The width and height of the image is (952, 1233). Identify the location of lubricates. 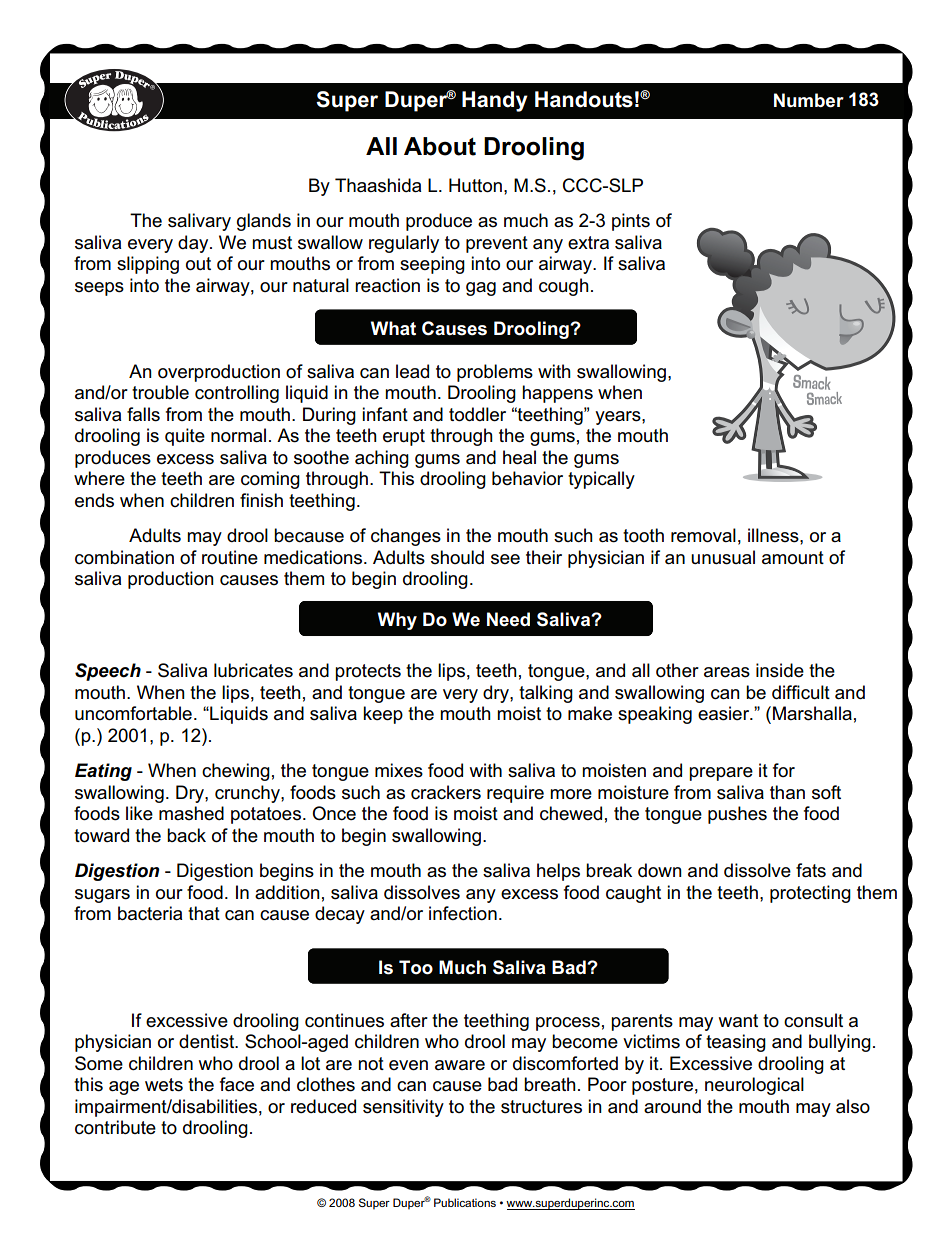
(253, 670).
